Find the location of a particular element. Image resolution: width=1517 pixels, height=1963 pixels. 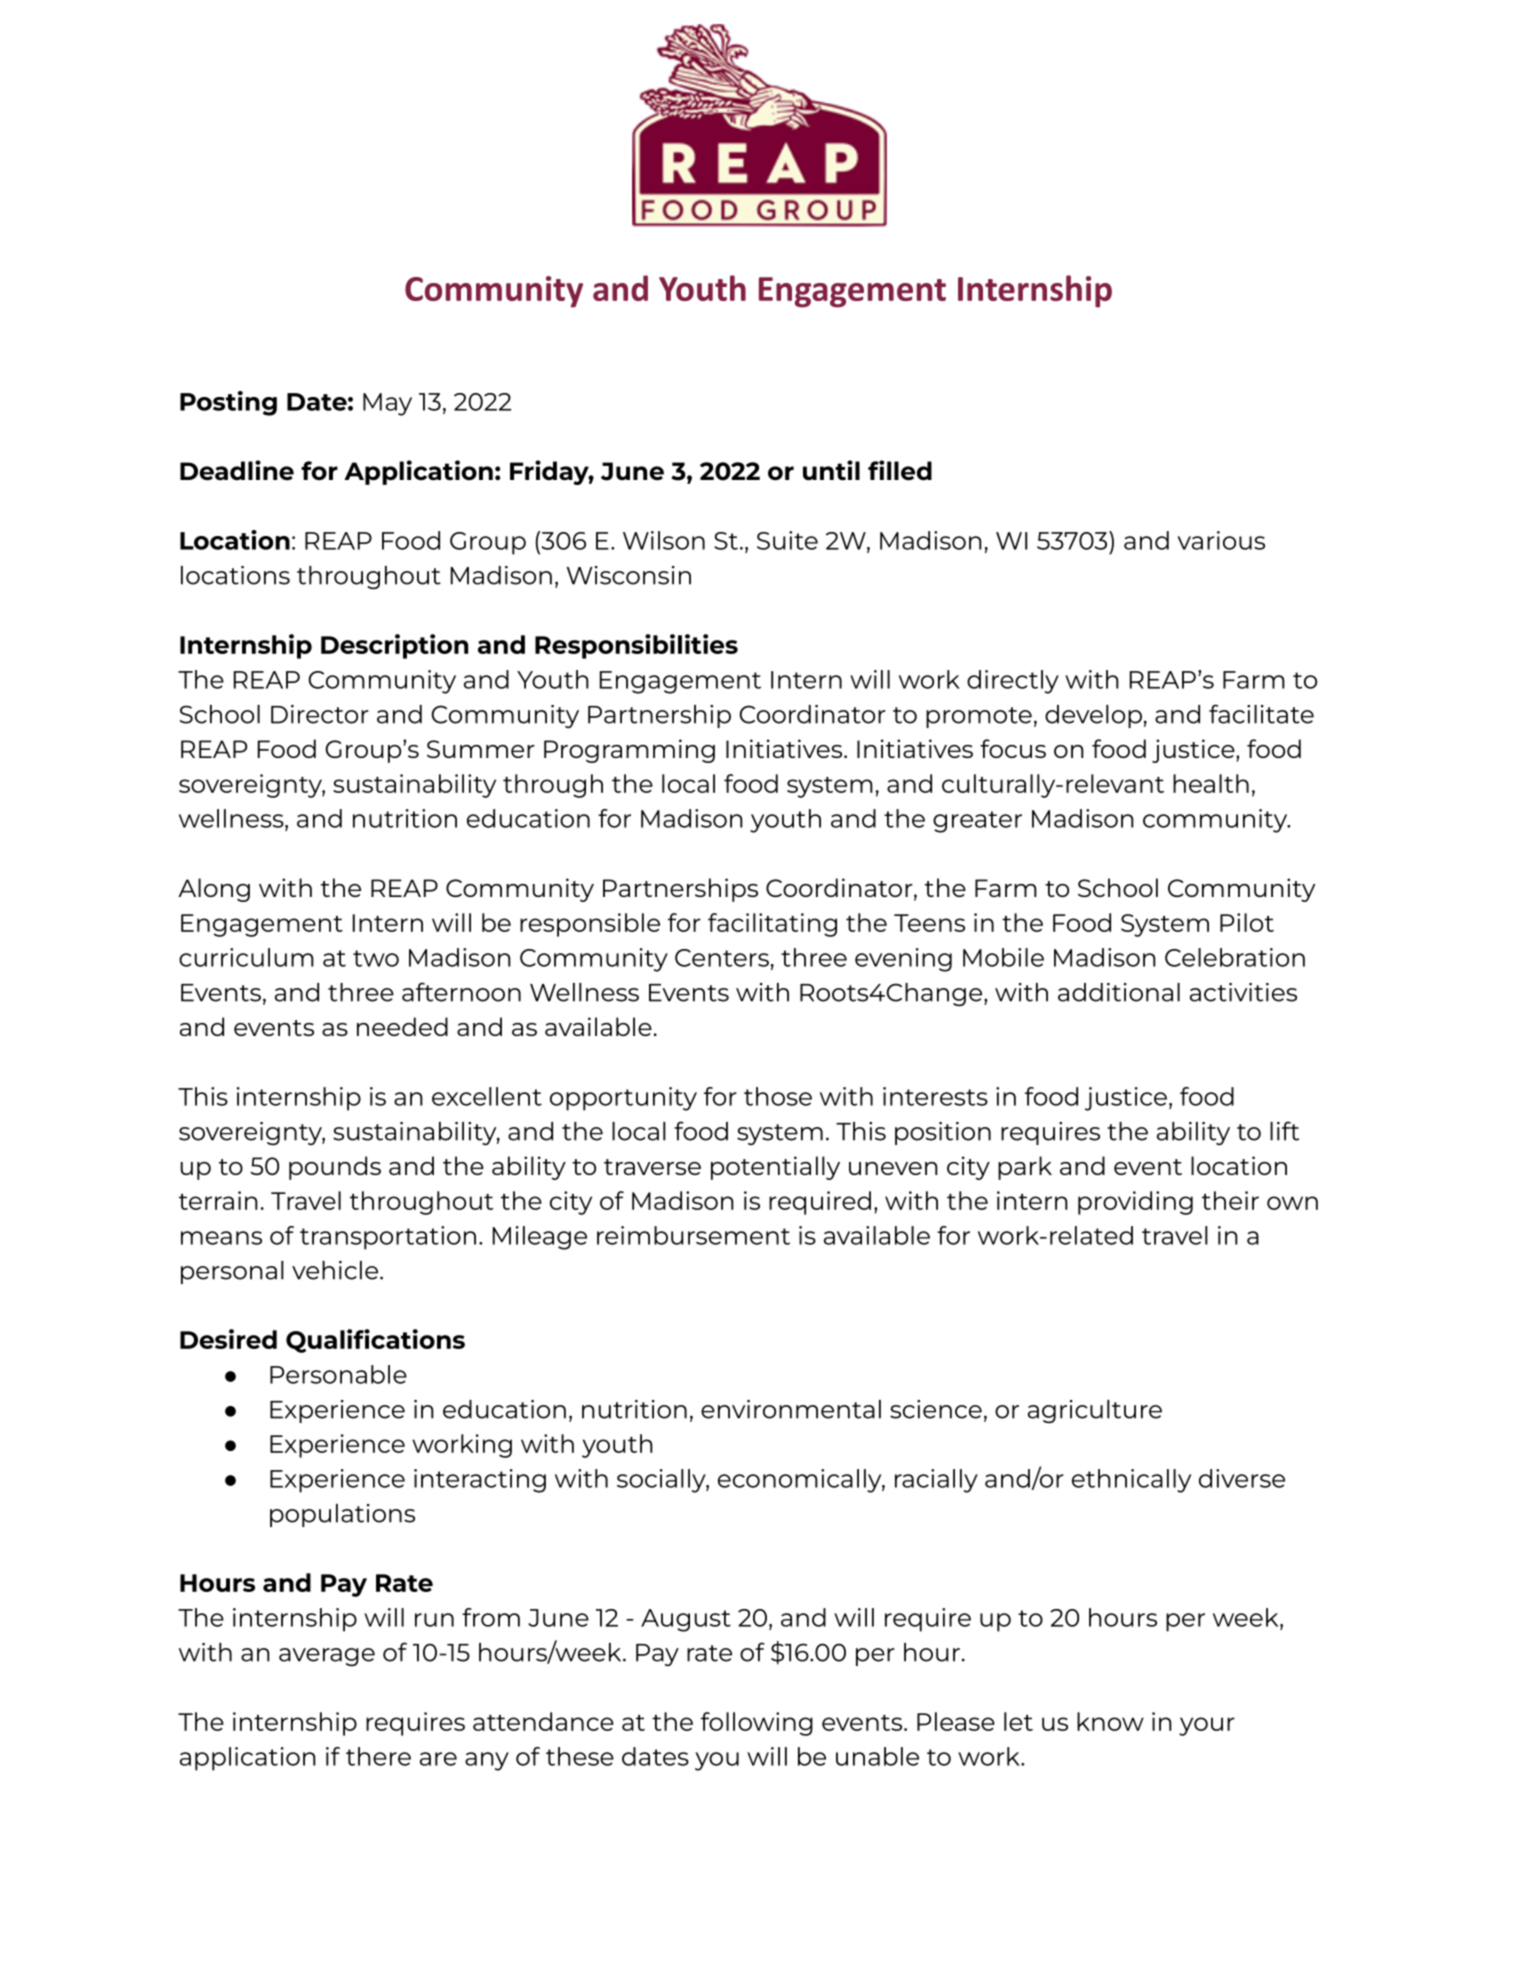

May is located at coordinates (387, 404).
